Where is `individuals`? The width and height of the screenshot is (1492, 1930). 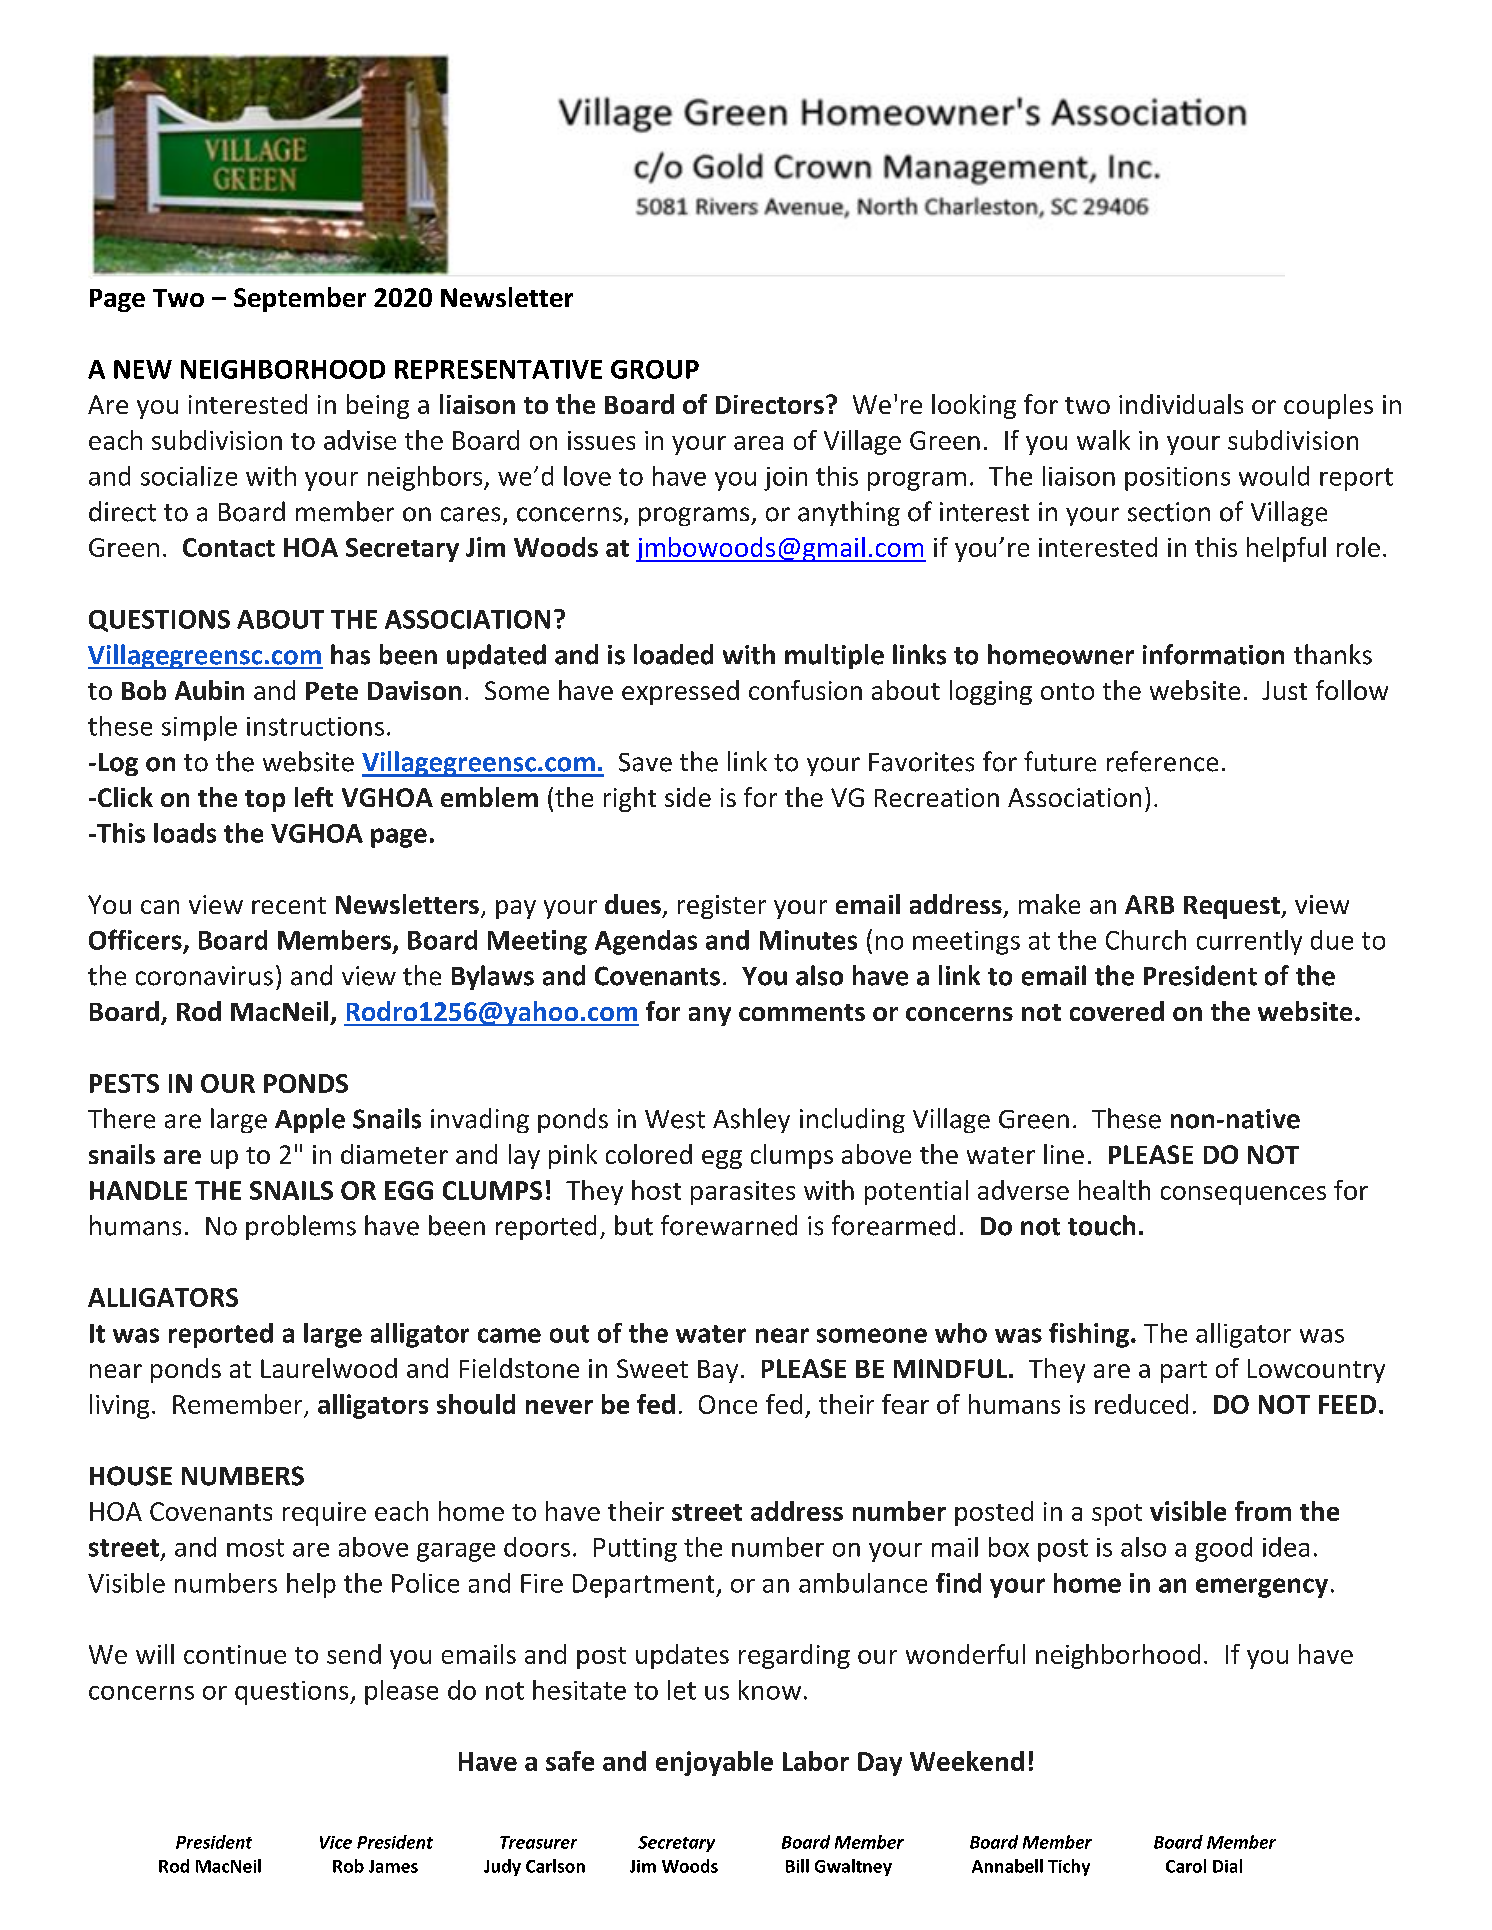
individuals is located at coordinates (1181, 404).
